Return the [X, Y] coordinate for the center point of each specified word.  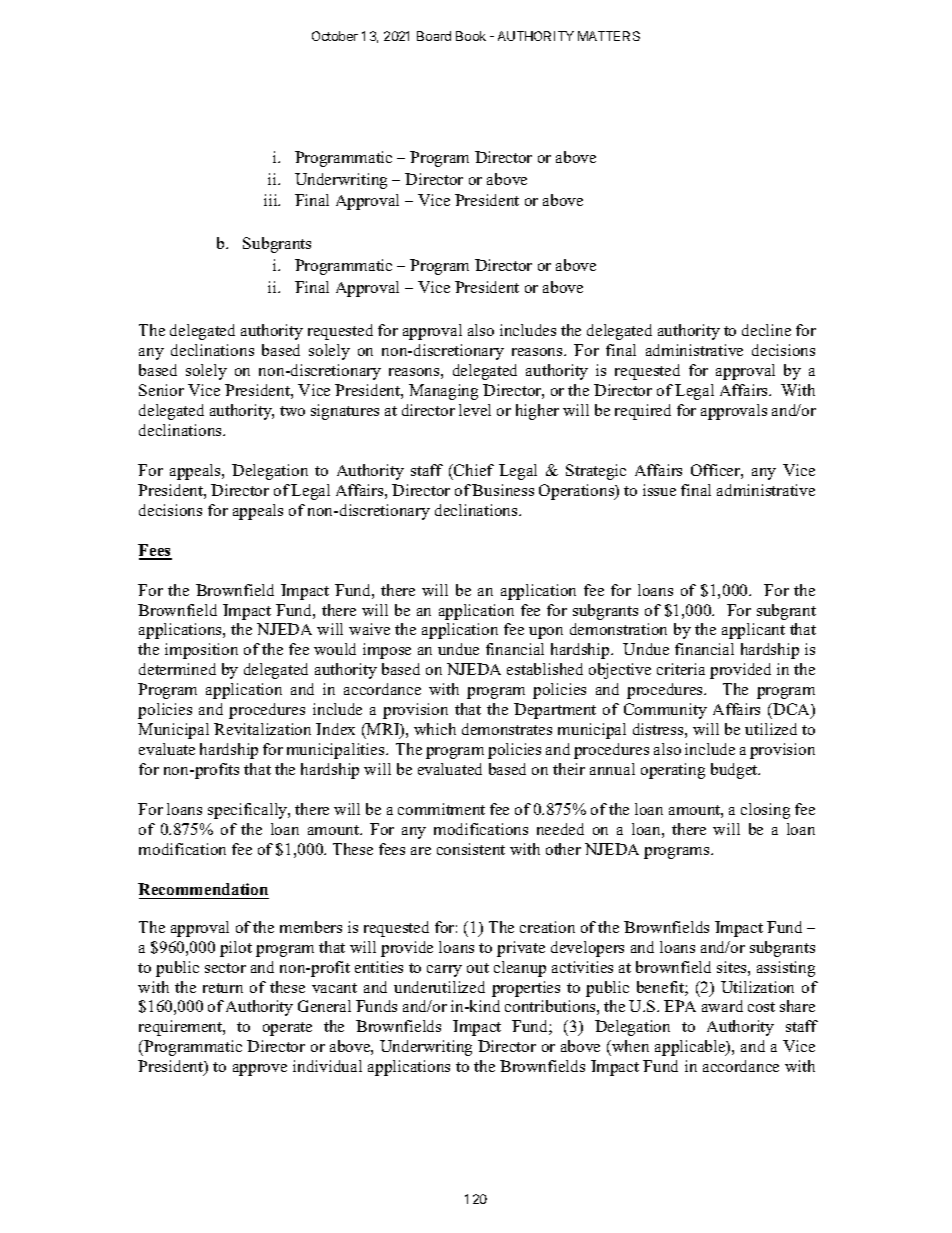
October [335, 36]
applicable [691, 1048]
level [475, 410]
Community [665, 711]
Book [471, 36]
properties [526, 989]
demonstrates [507, 729]
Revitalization [262, 729]
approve [260, 1070]
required [643, 412]
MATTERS [609, 36]
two [292, 411]
